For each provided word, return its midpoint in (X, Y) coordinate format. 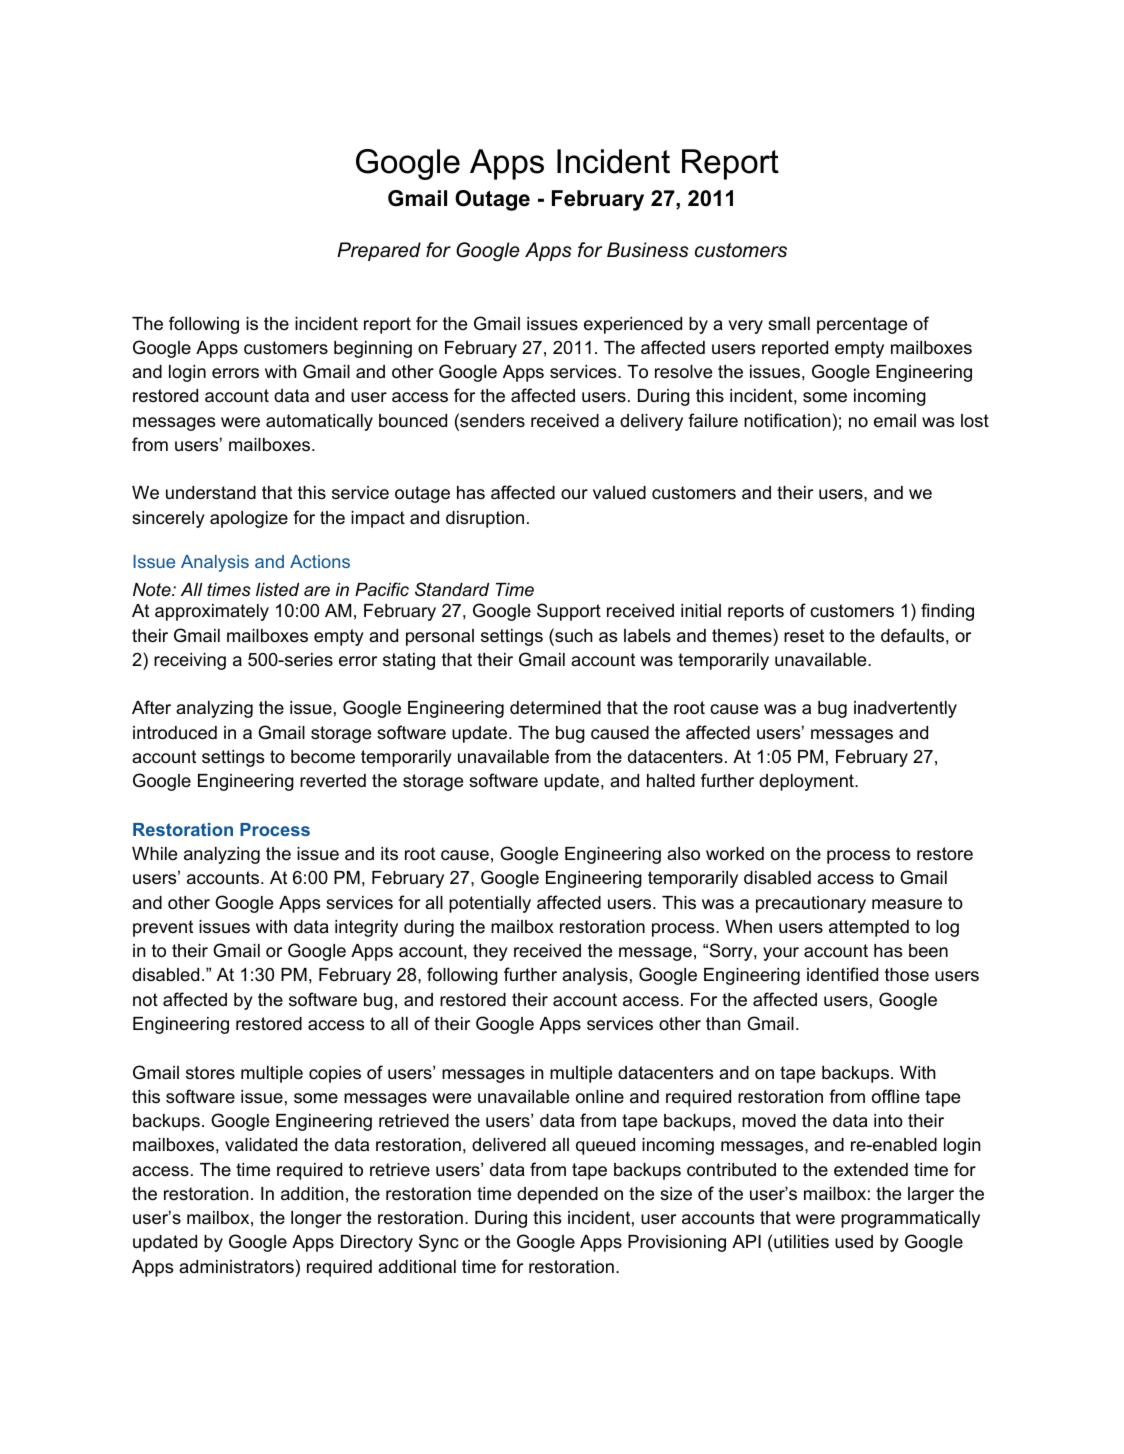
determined (555, 708)
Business (647, 250)
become (323, 757)
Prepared (379, 251)
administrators (236, 1267)
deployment (807, 782)
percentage (862, 325)
